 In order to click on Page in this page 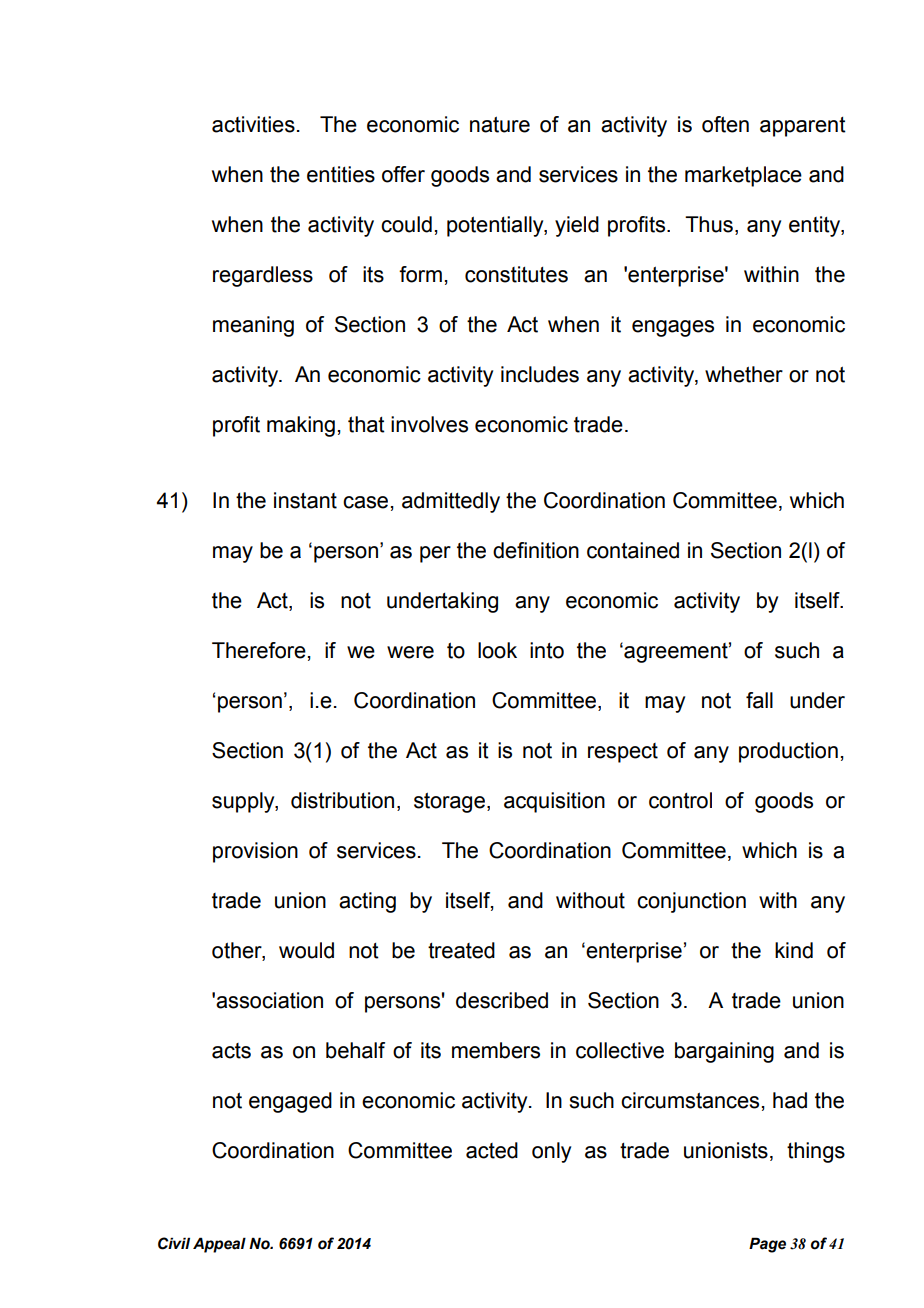, I will do `click(767, 1245)`.
